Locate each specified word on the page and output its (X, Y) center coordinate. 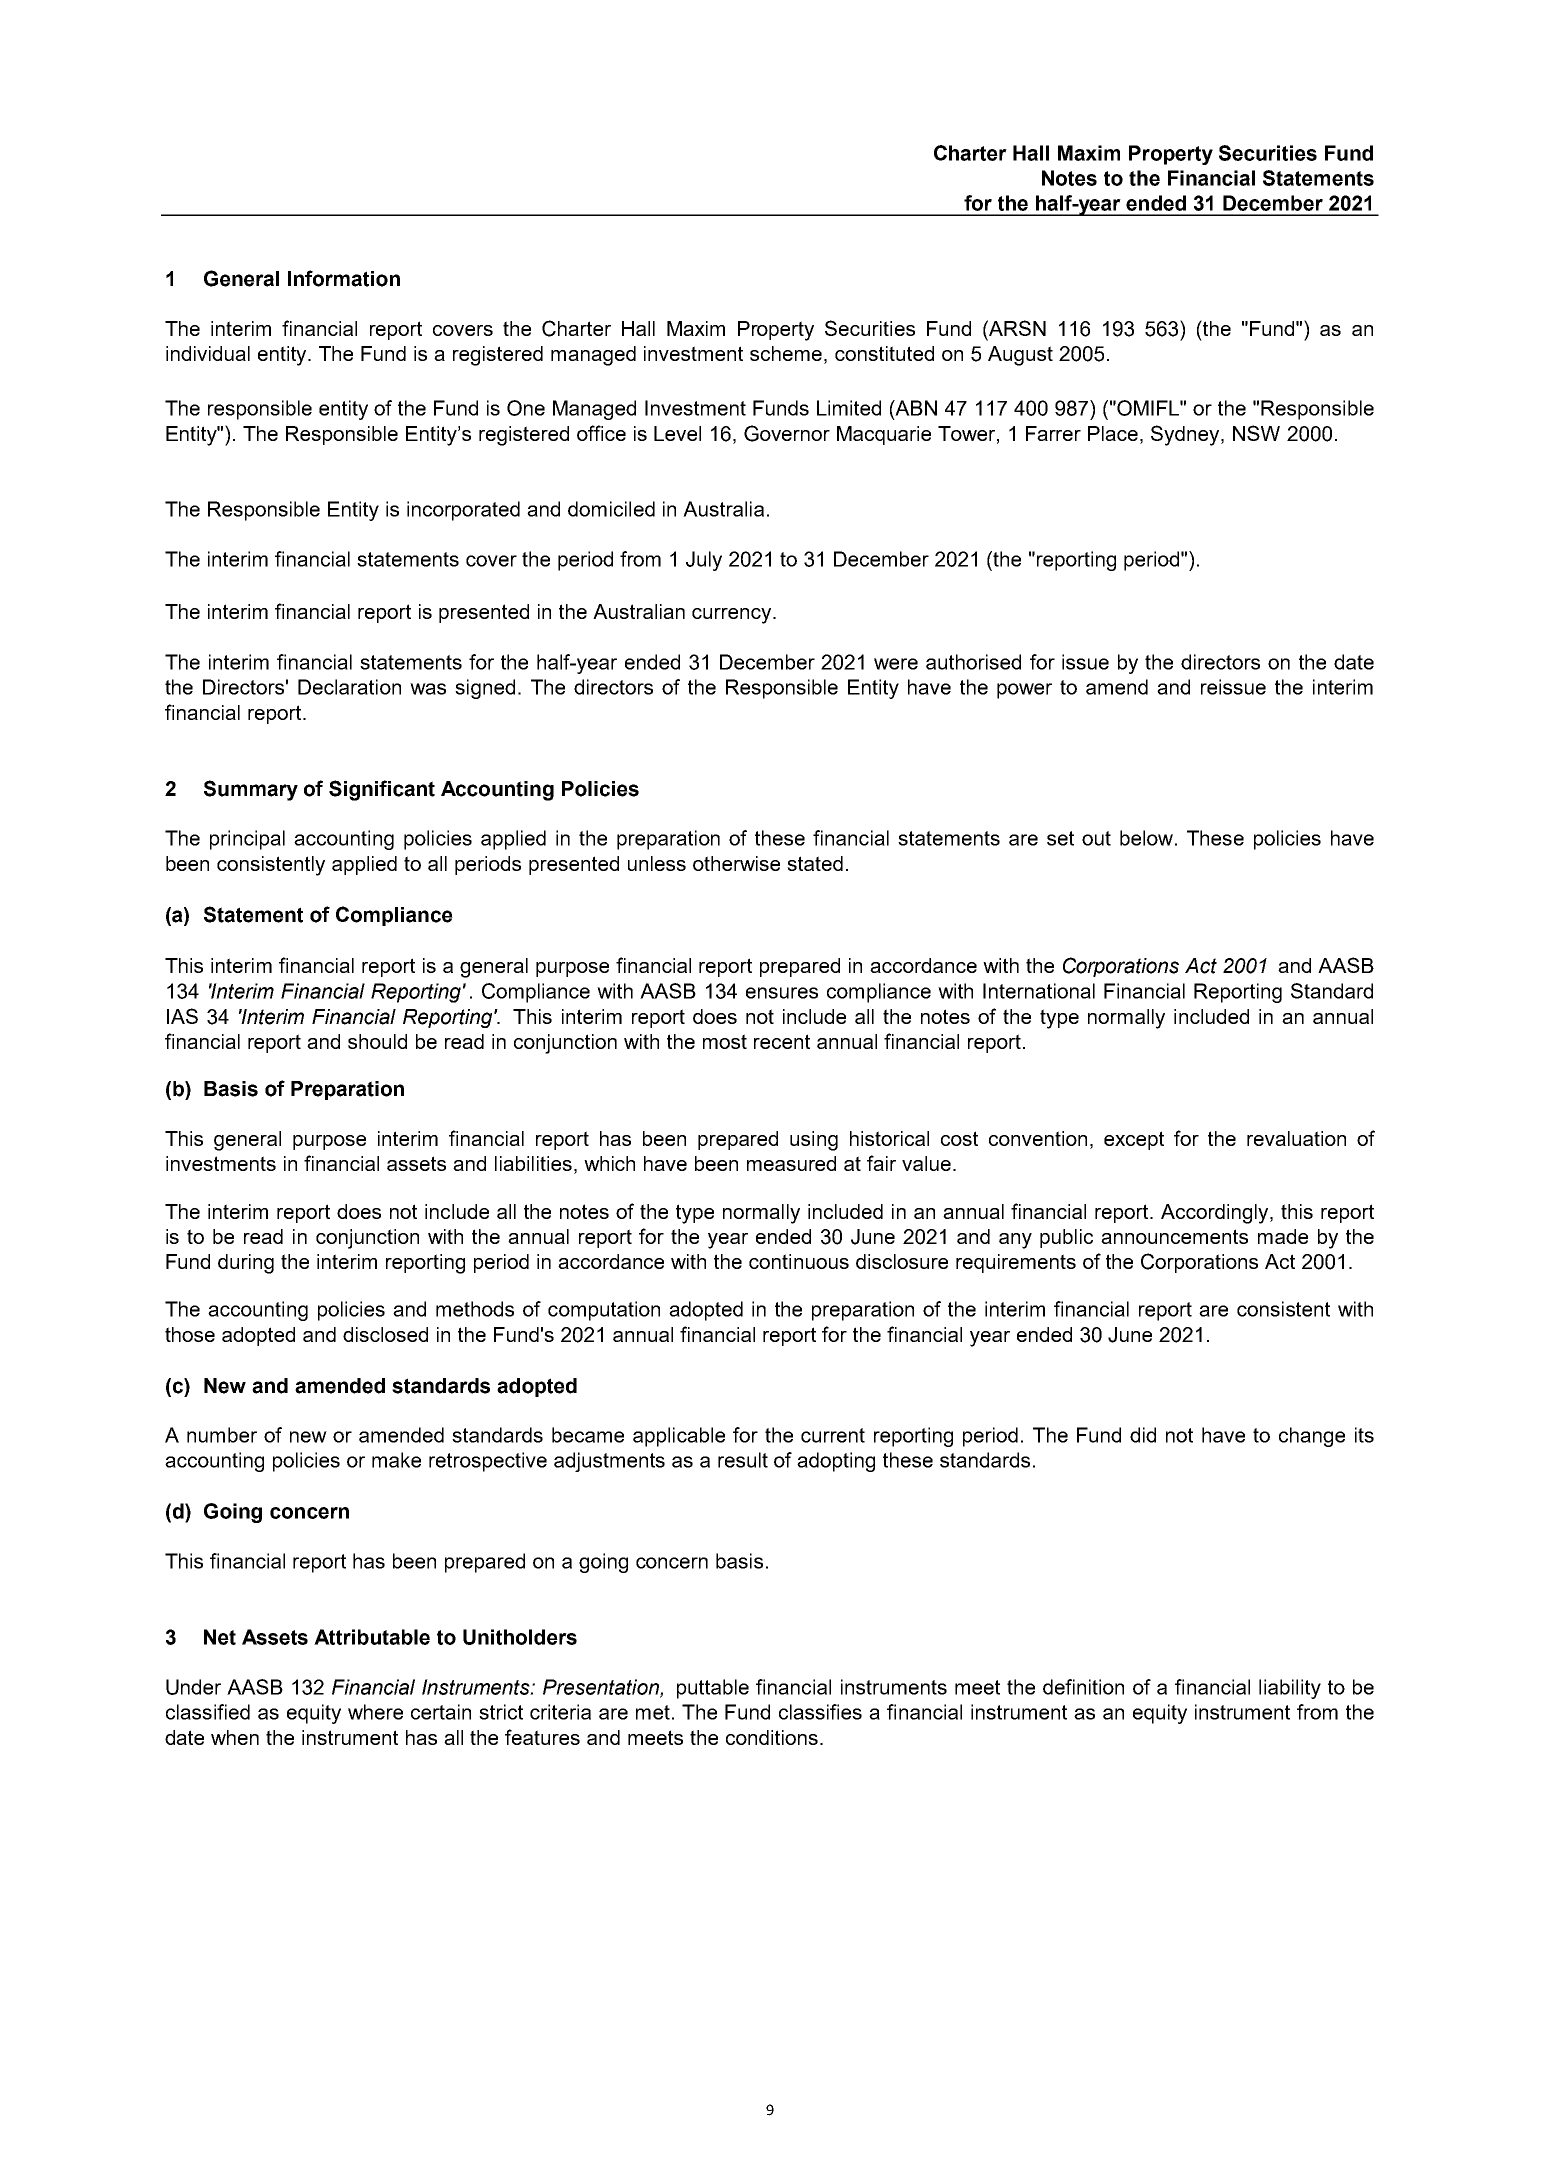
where (375, 1712)
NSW (1256, 433)
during (246, 1264)
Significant (382, 790)
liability (1290, 1689)
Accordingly (1216, 1214)
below (1148, 838)
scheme (787, 355)
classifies (820, 1712)
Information (344, 278)
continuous (799, 1261)
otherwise (736, 863)
